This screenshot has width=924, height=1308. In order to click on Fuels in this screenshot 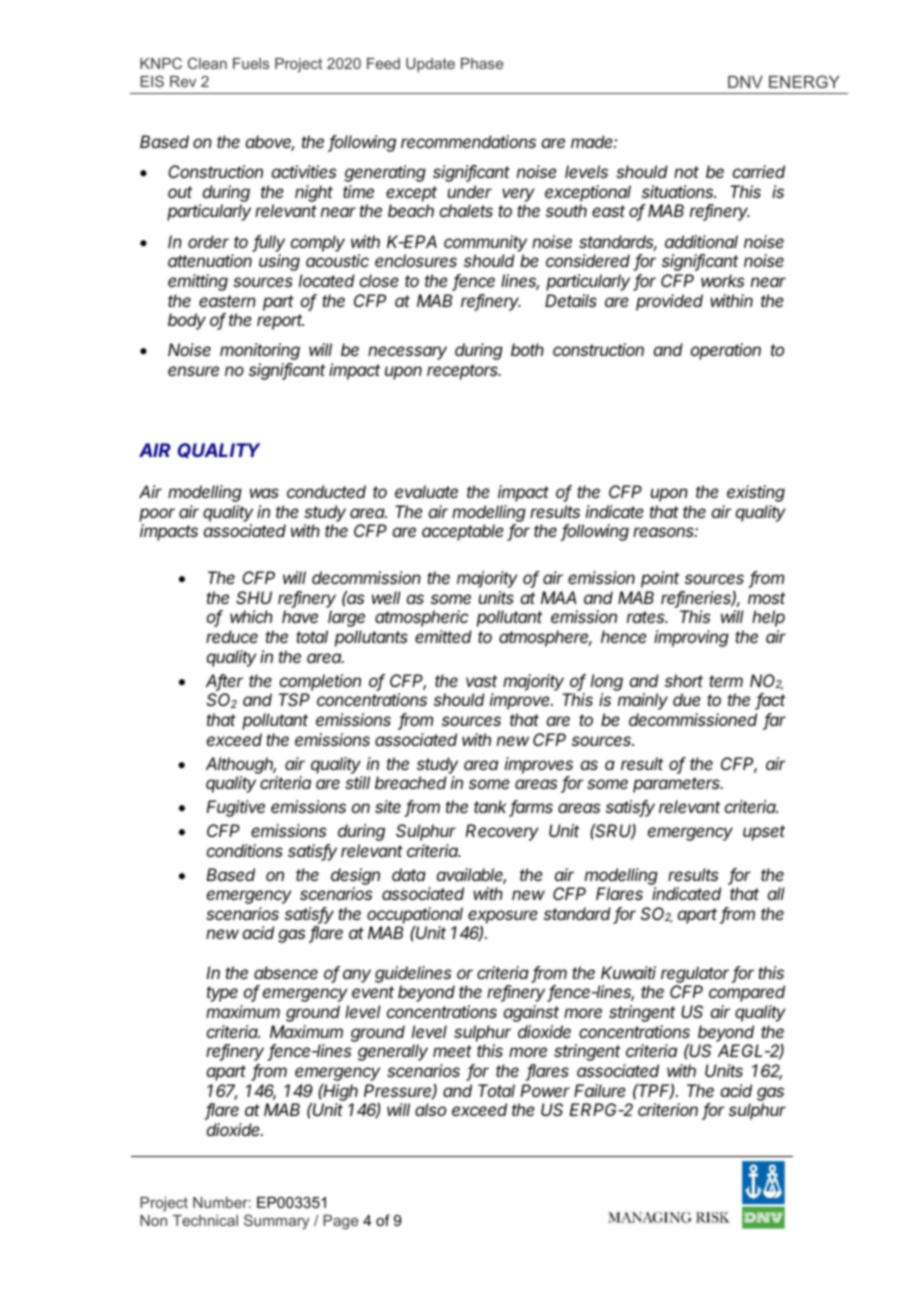, I will do `click(251, 63)`.
